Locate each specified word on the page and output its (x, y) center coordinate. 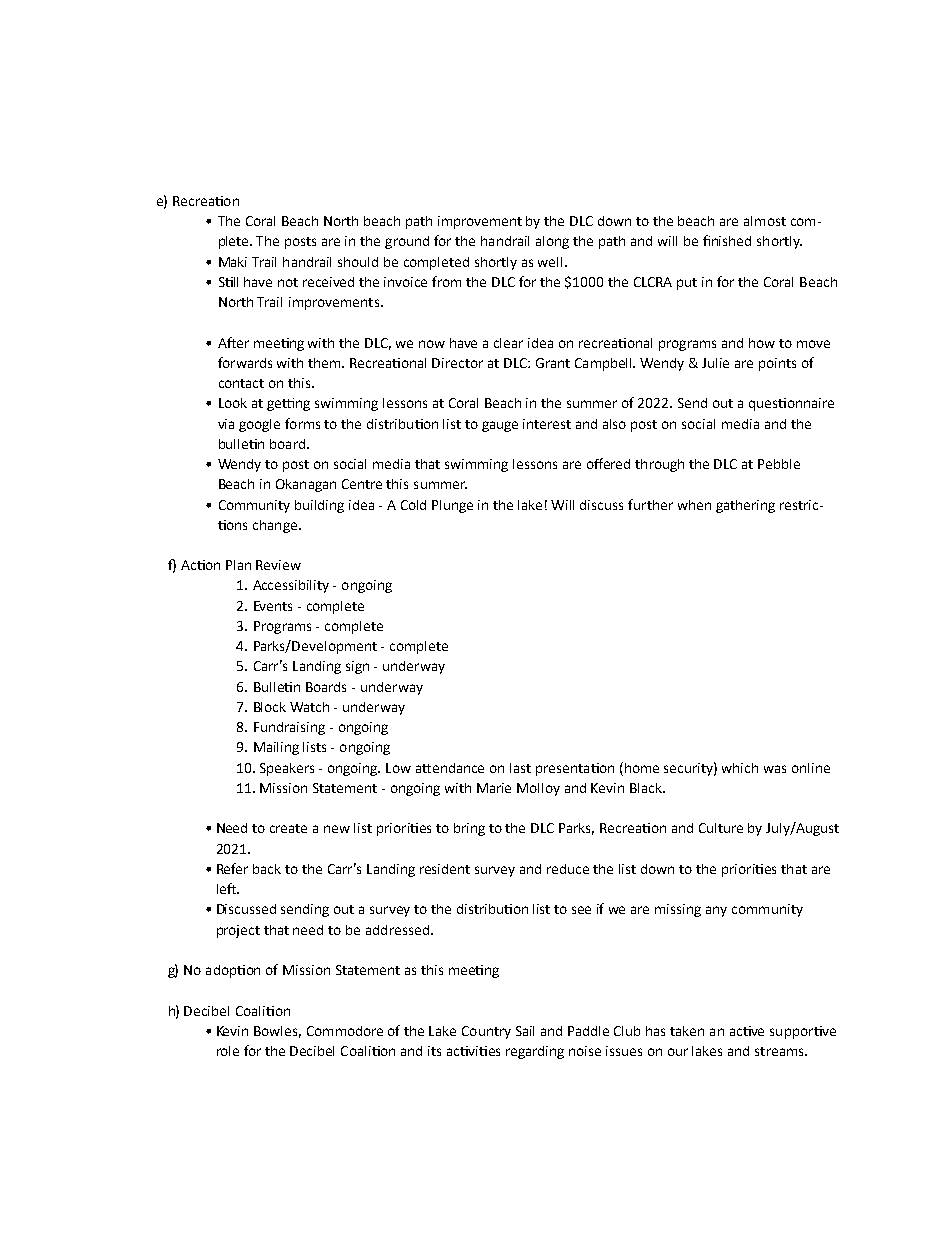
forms (302, 423)
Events (273, 606)
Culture (721, 828)
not (288, 282)
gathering (745, 506)
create (288, 828)
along (552, 242)
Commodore (345, 1031)
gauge (500, 426)
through (659, 465)
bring (469, 829)
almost (765, 221)
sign (357, 667)
